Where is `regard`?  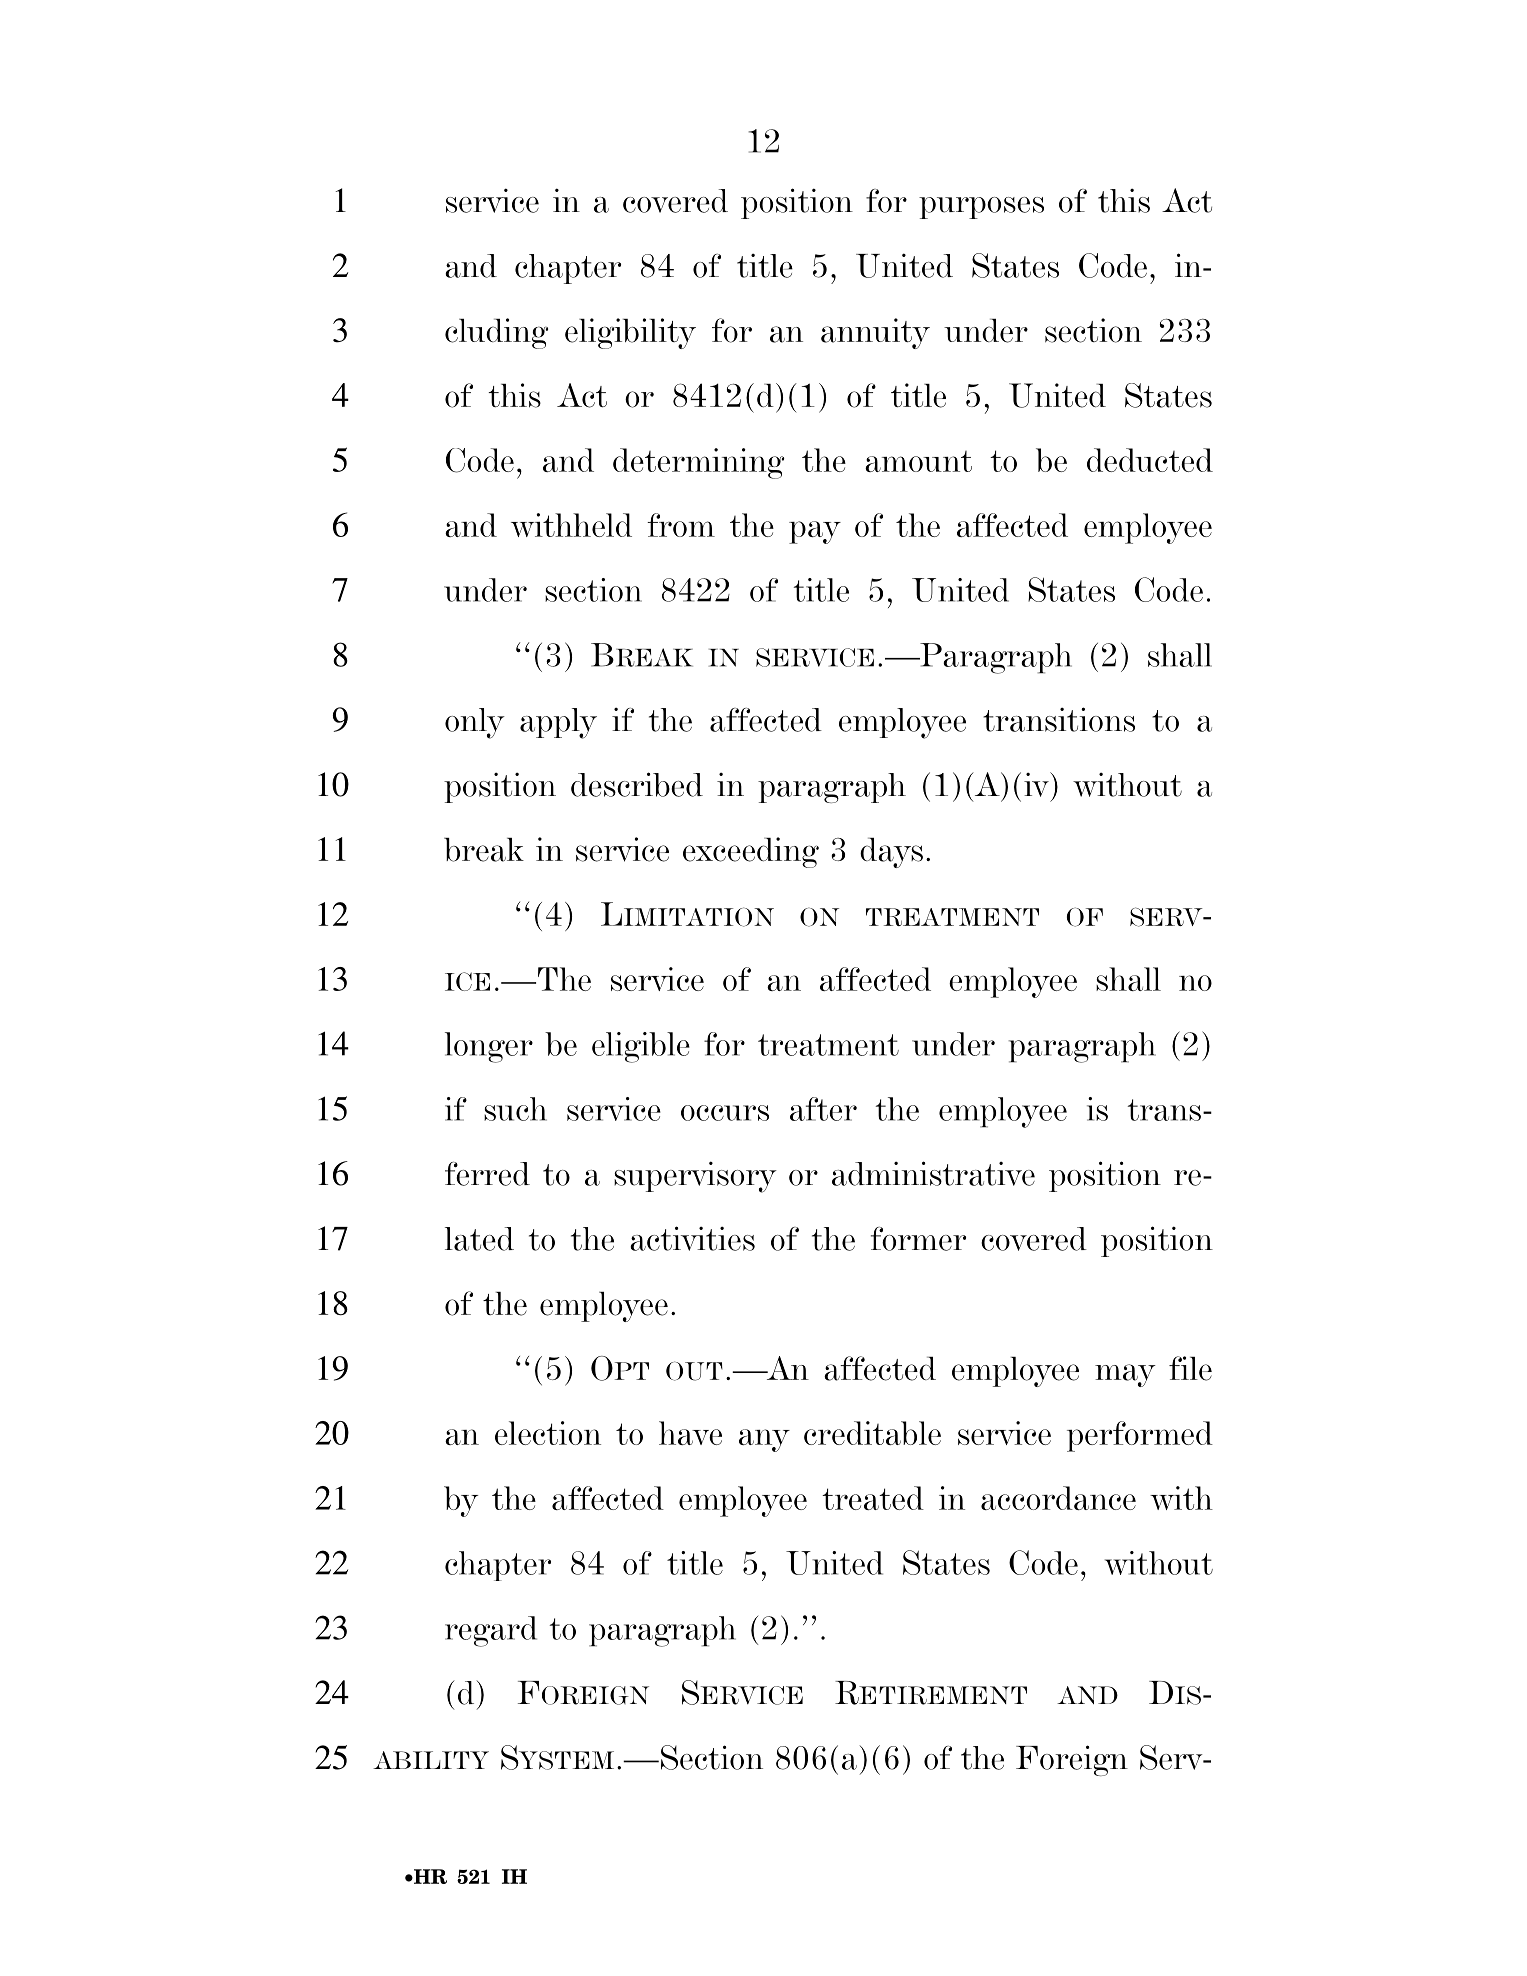
regard is located at coordinates (491, 1631).
